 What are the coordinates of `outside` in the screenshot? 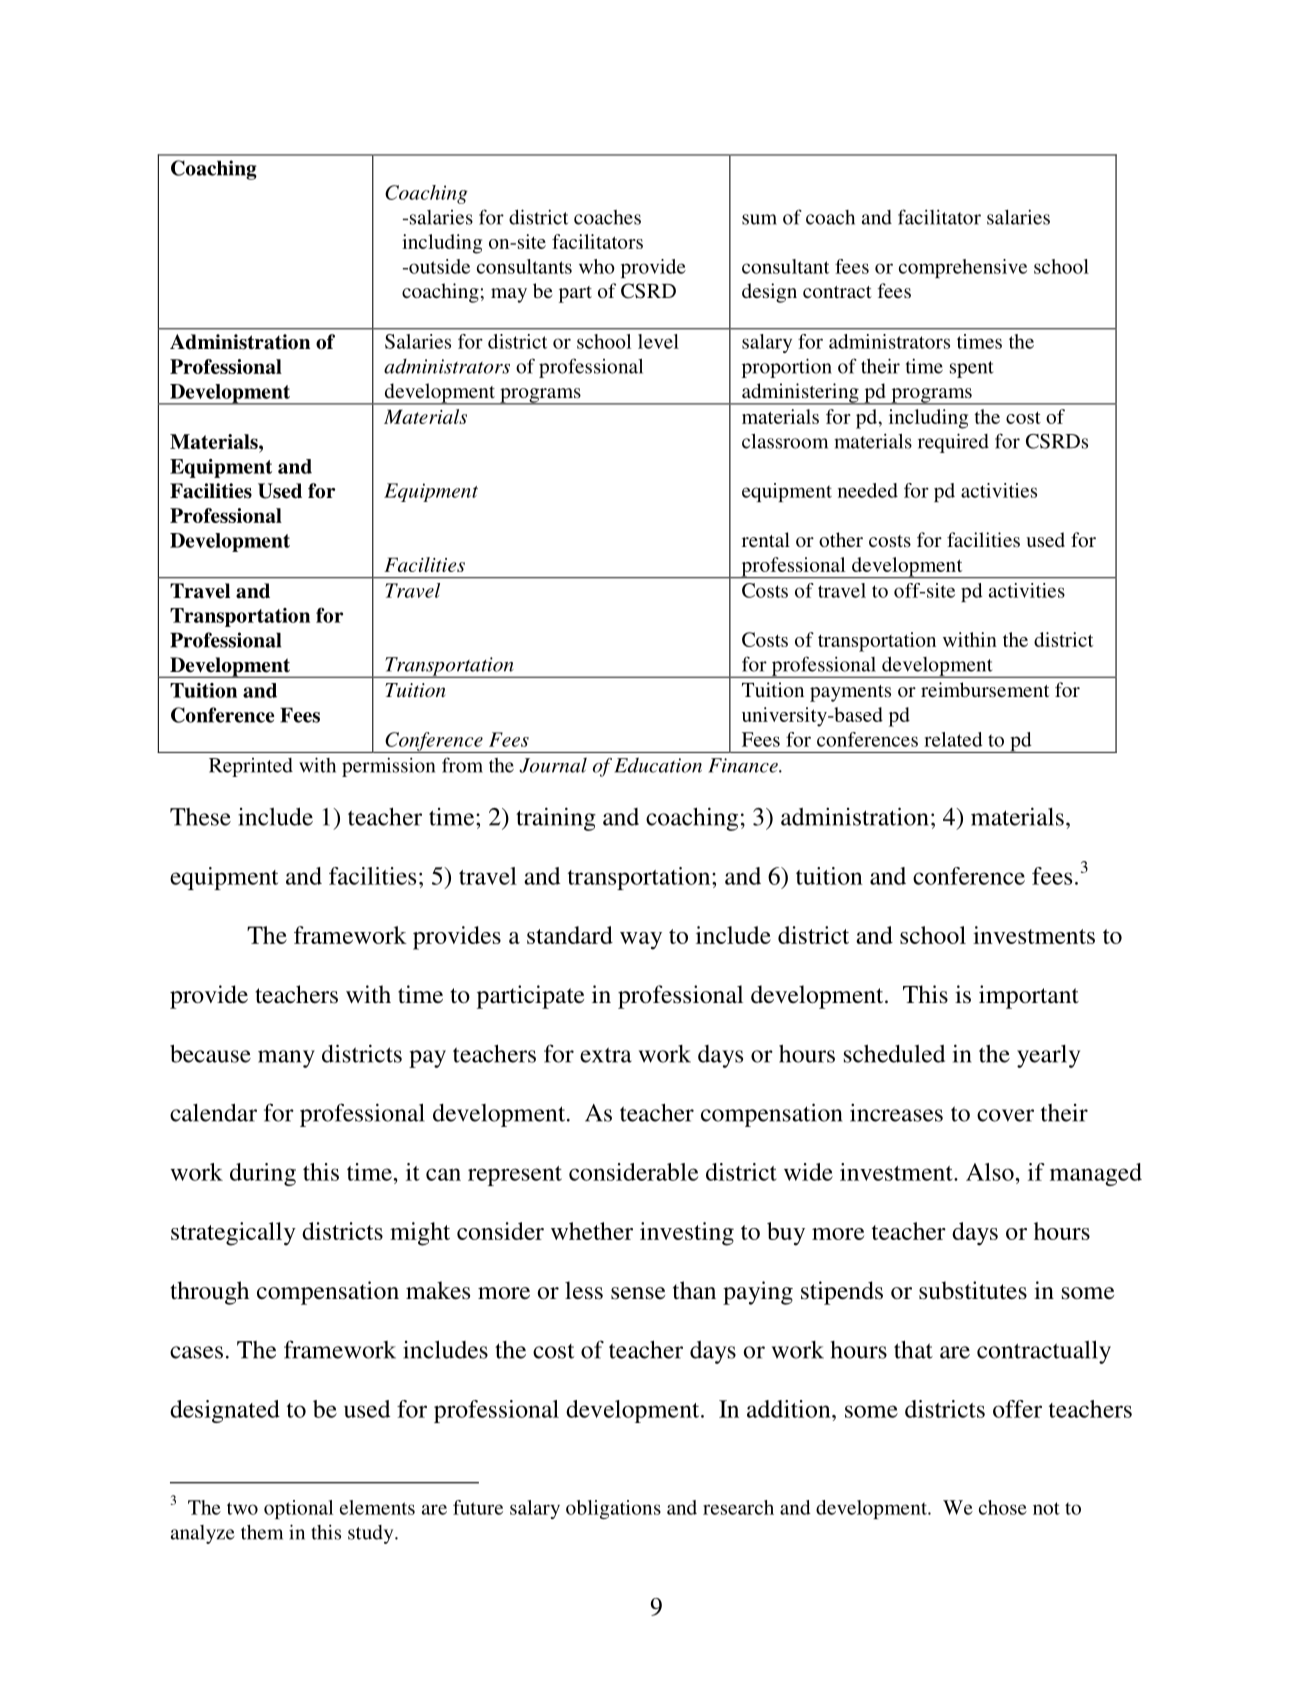 It's located at (438, 266).
